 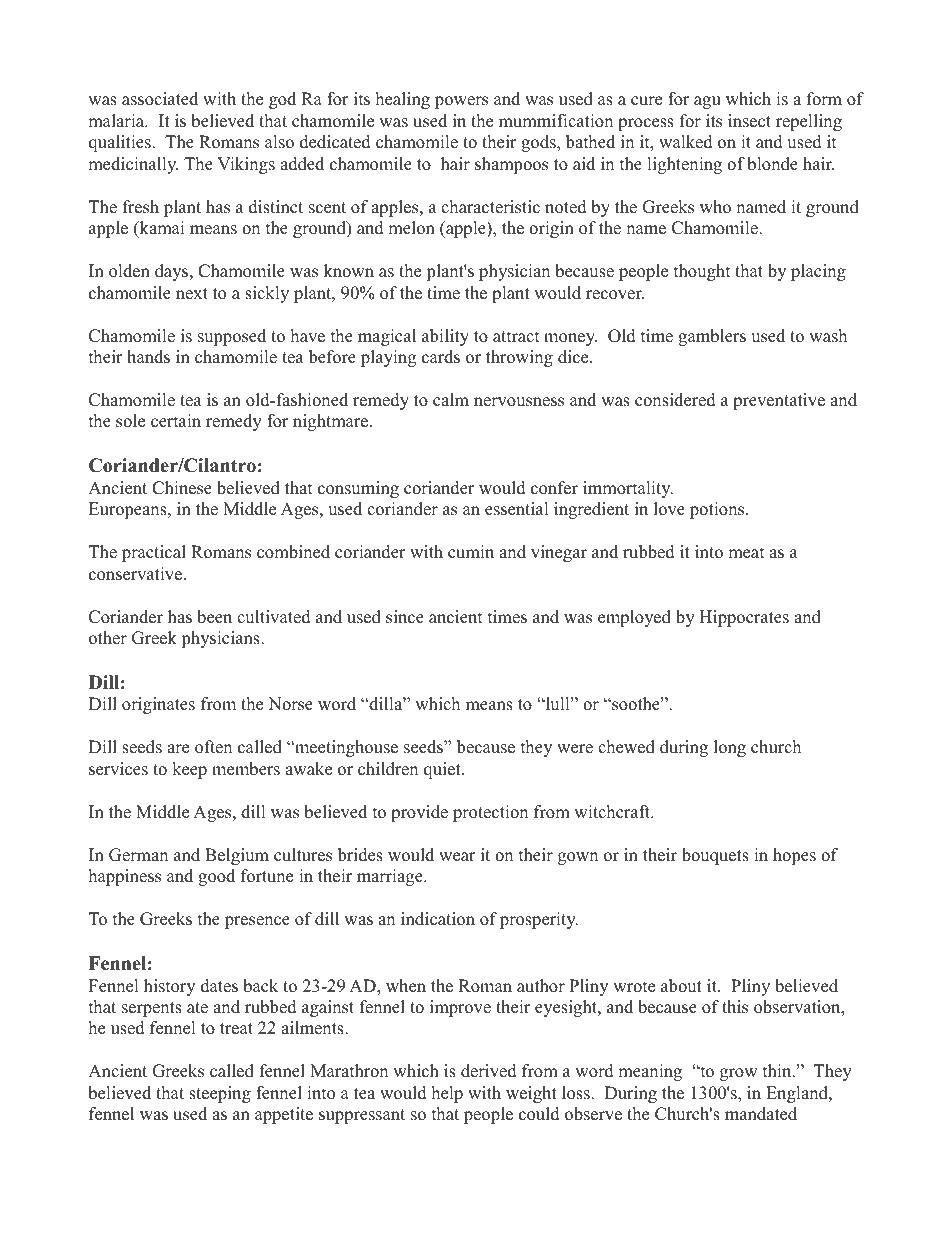 I want to click on associated, so click(x=160, y=99).
